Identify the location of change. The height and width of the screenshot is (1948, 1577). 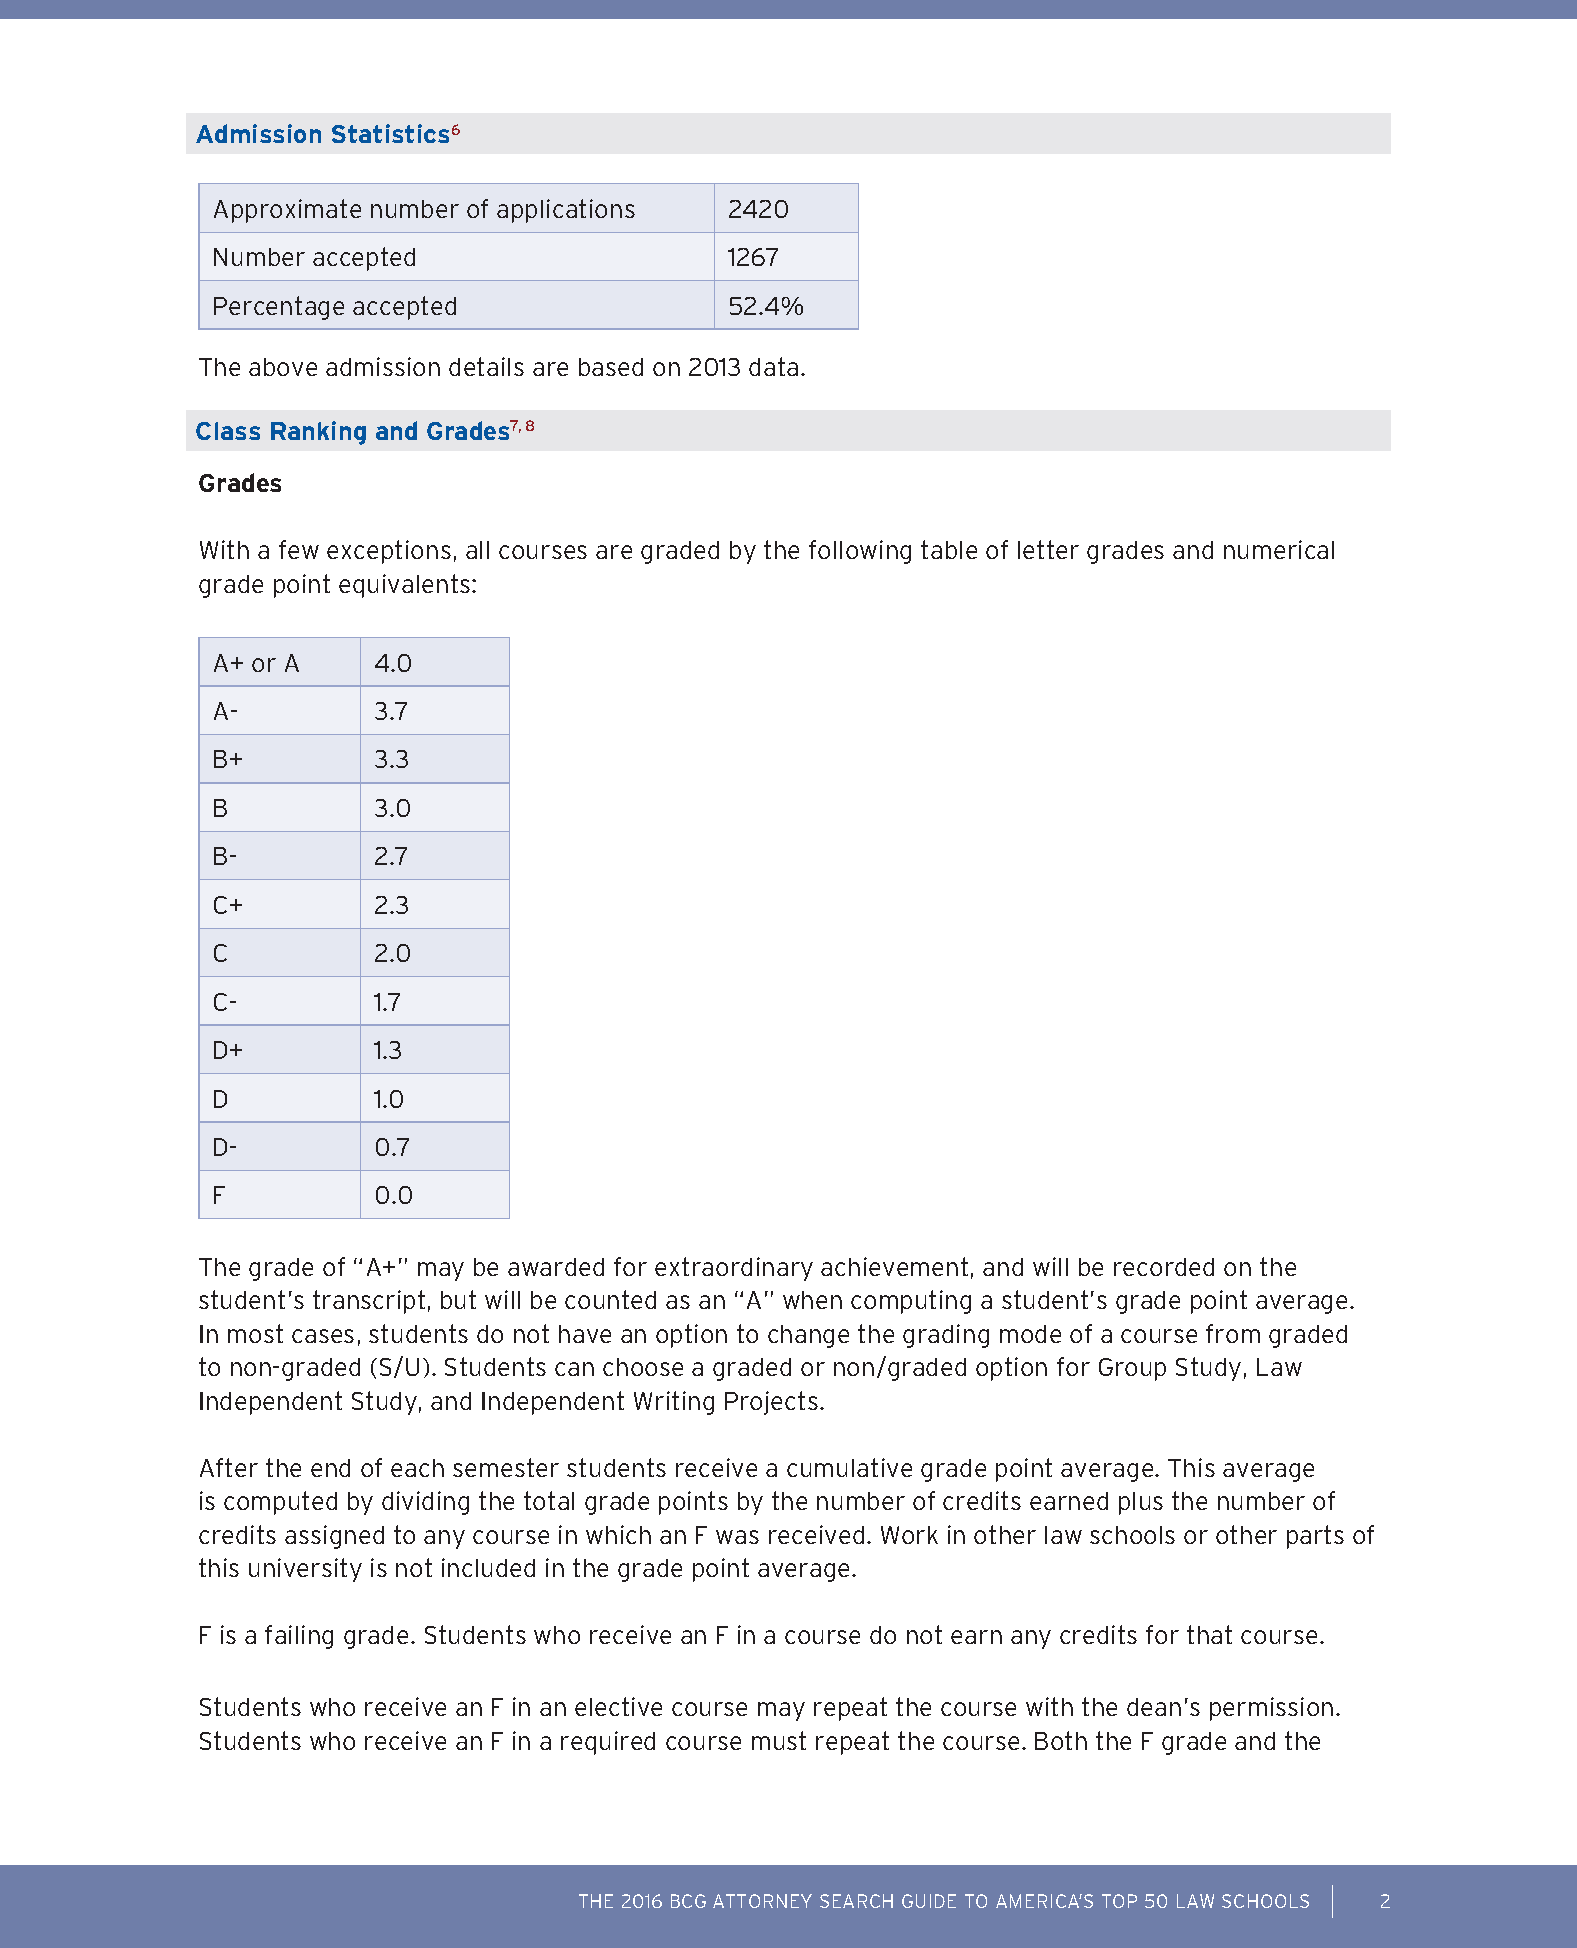
(808, 1336).
